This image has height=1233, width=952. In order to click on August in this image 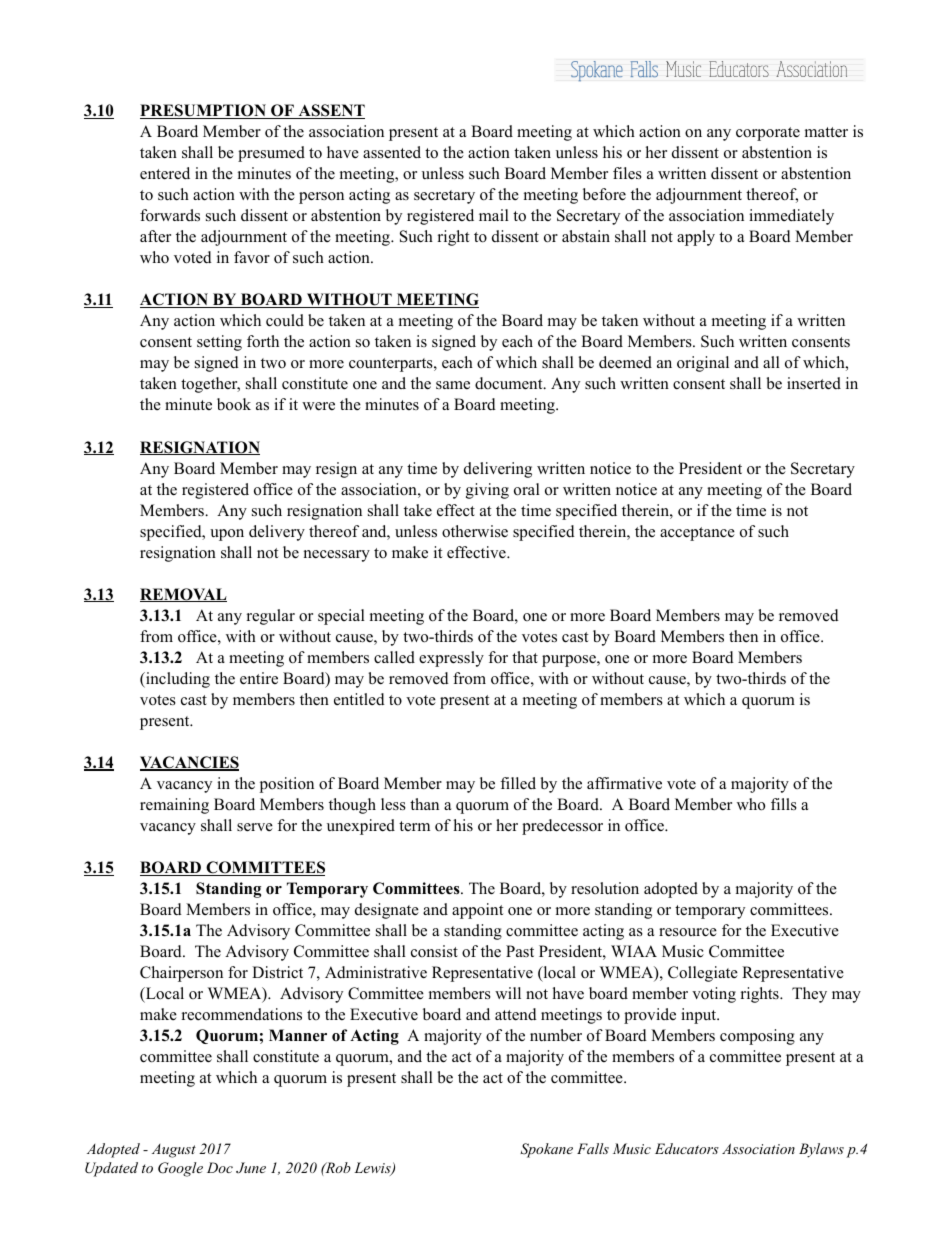, I will do `click(174, 1151)`.
